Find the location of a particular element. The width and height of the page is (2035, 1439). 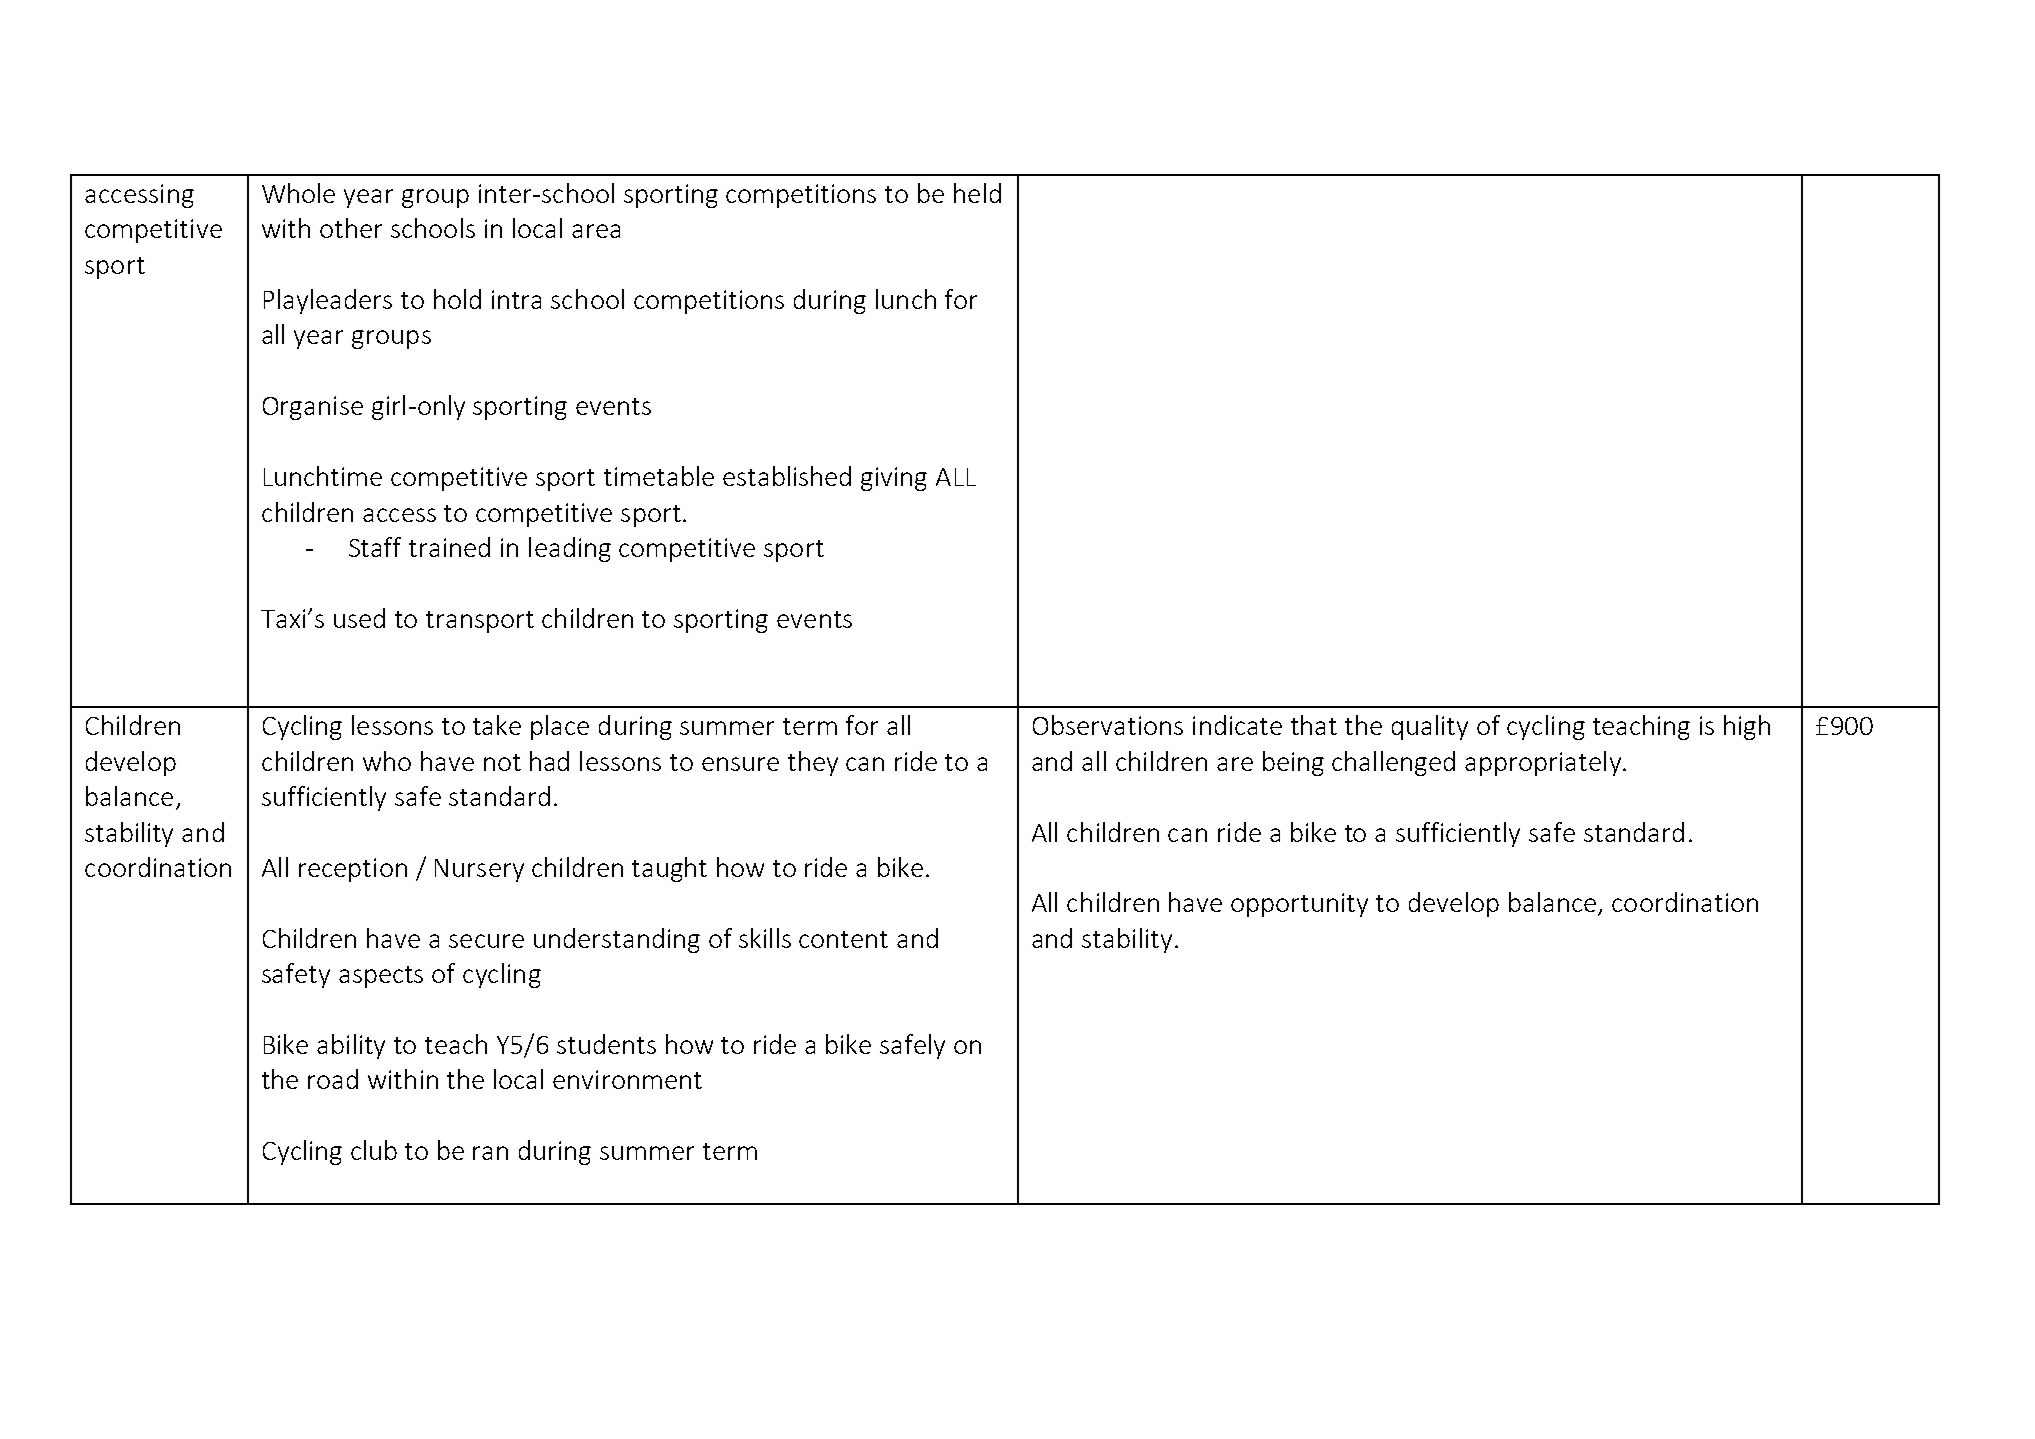

other is located at coordinates (351, 228).
